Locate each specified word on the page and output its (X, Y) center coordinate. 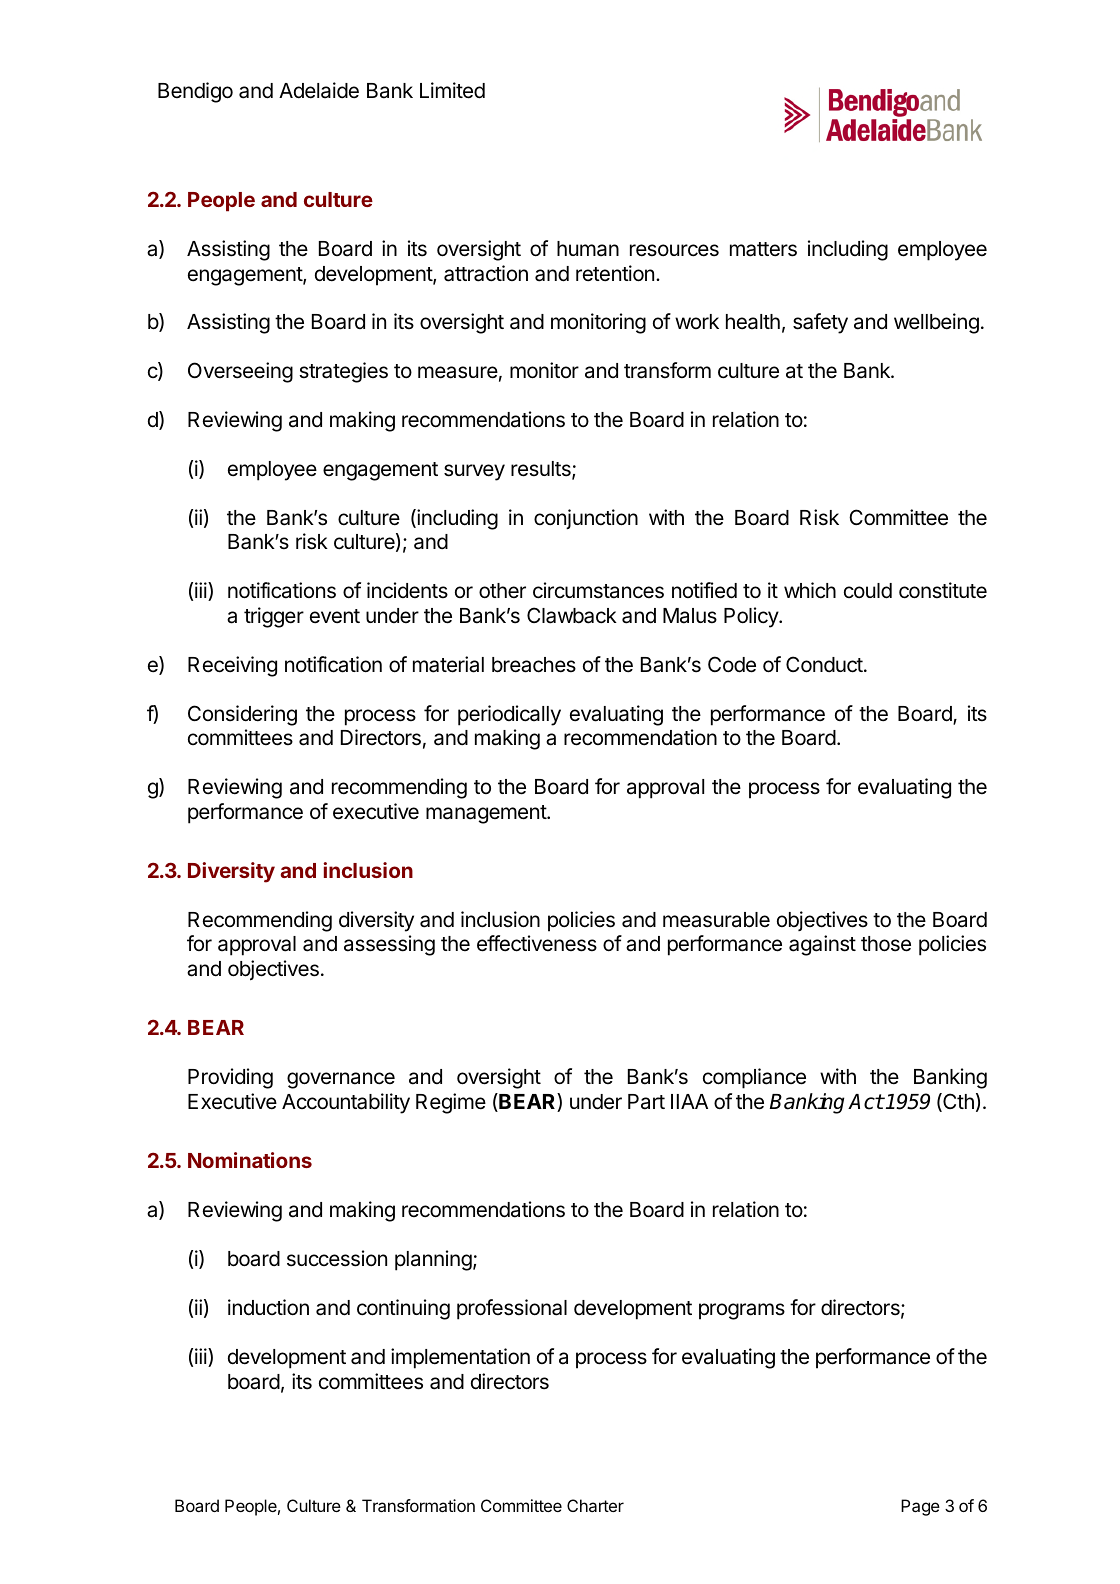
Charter (595, 1505)
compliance (754, 1078)
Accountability (346, 1103)
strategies (343, 372)
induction (268, 1307)
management (487, 814)
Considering (242, 715)
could (868, 591)
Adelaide (319, 90)
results (542, 470)
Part (646, 1102)
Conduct (825, 664)
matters (763, 249)
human (588, 249)
